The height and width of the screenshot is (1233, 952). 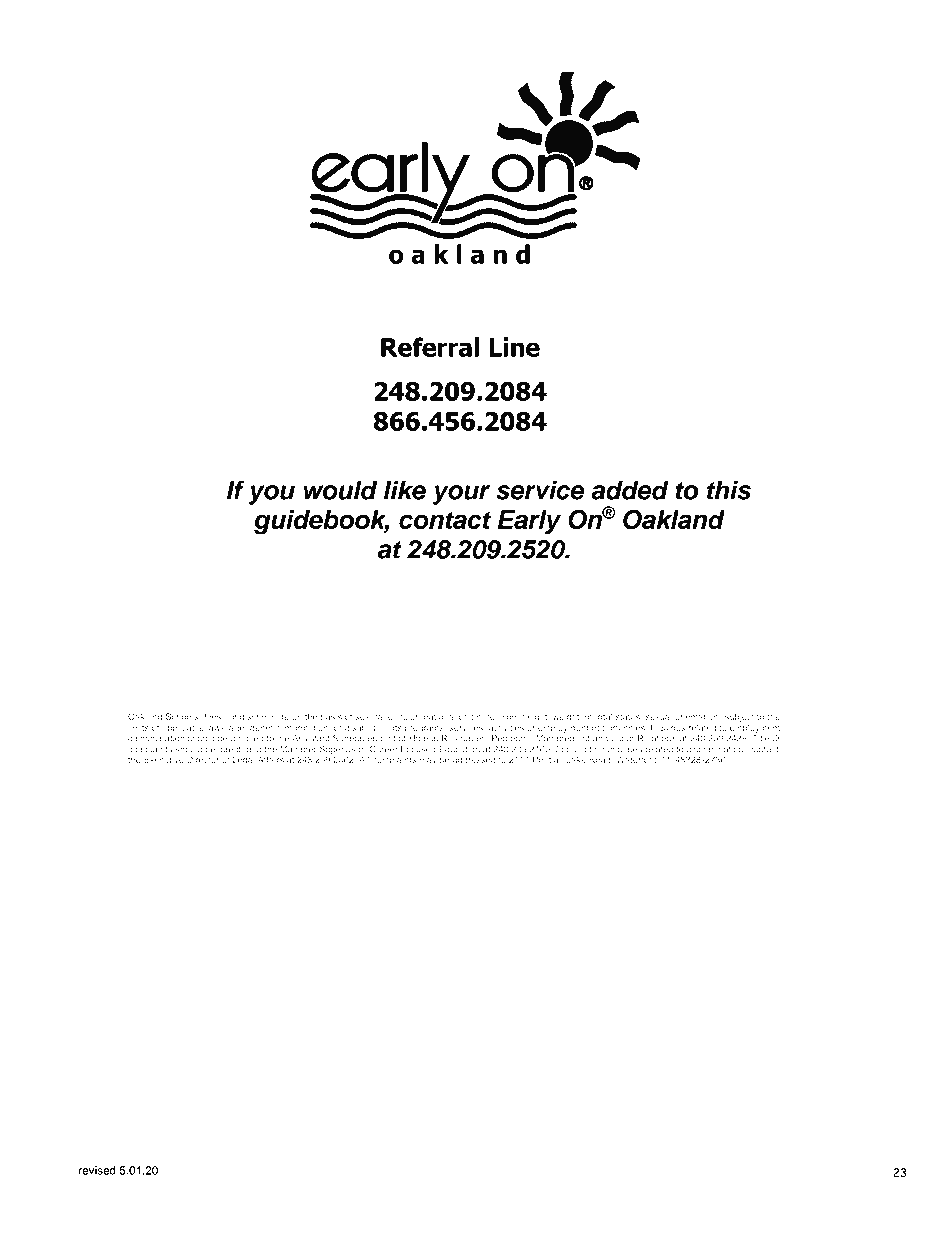 I want to click on addressed, so click(x=474, y=759).
